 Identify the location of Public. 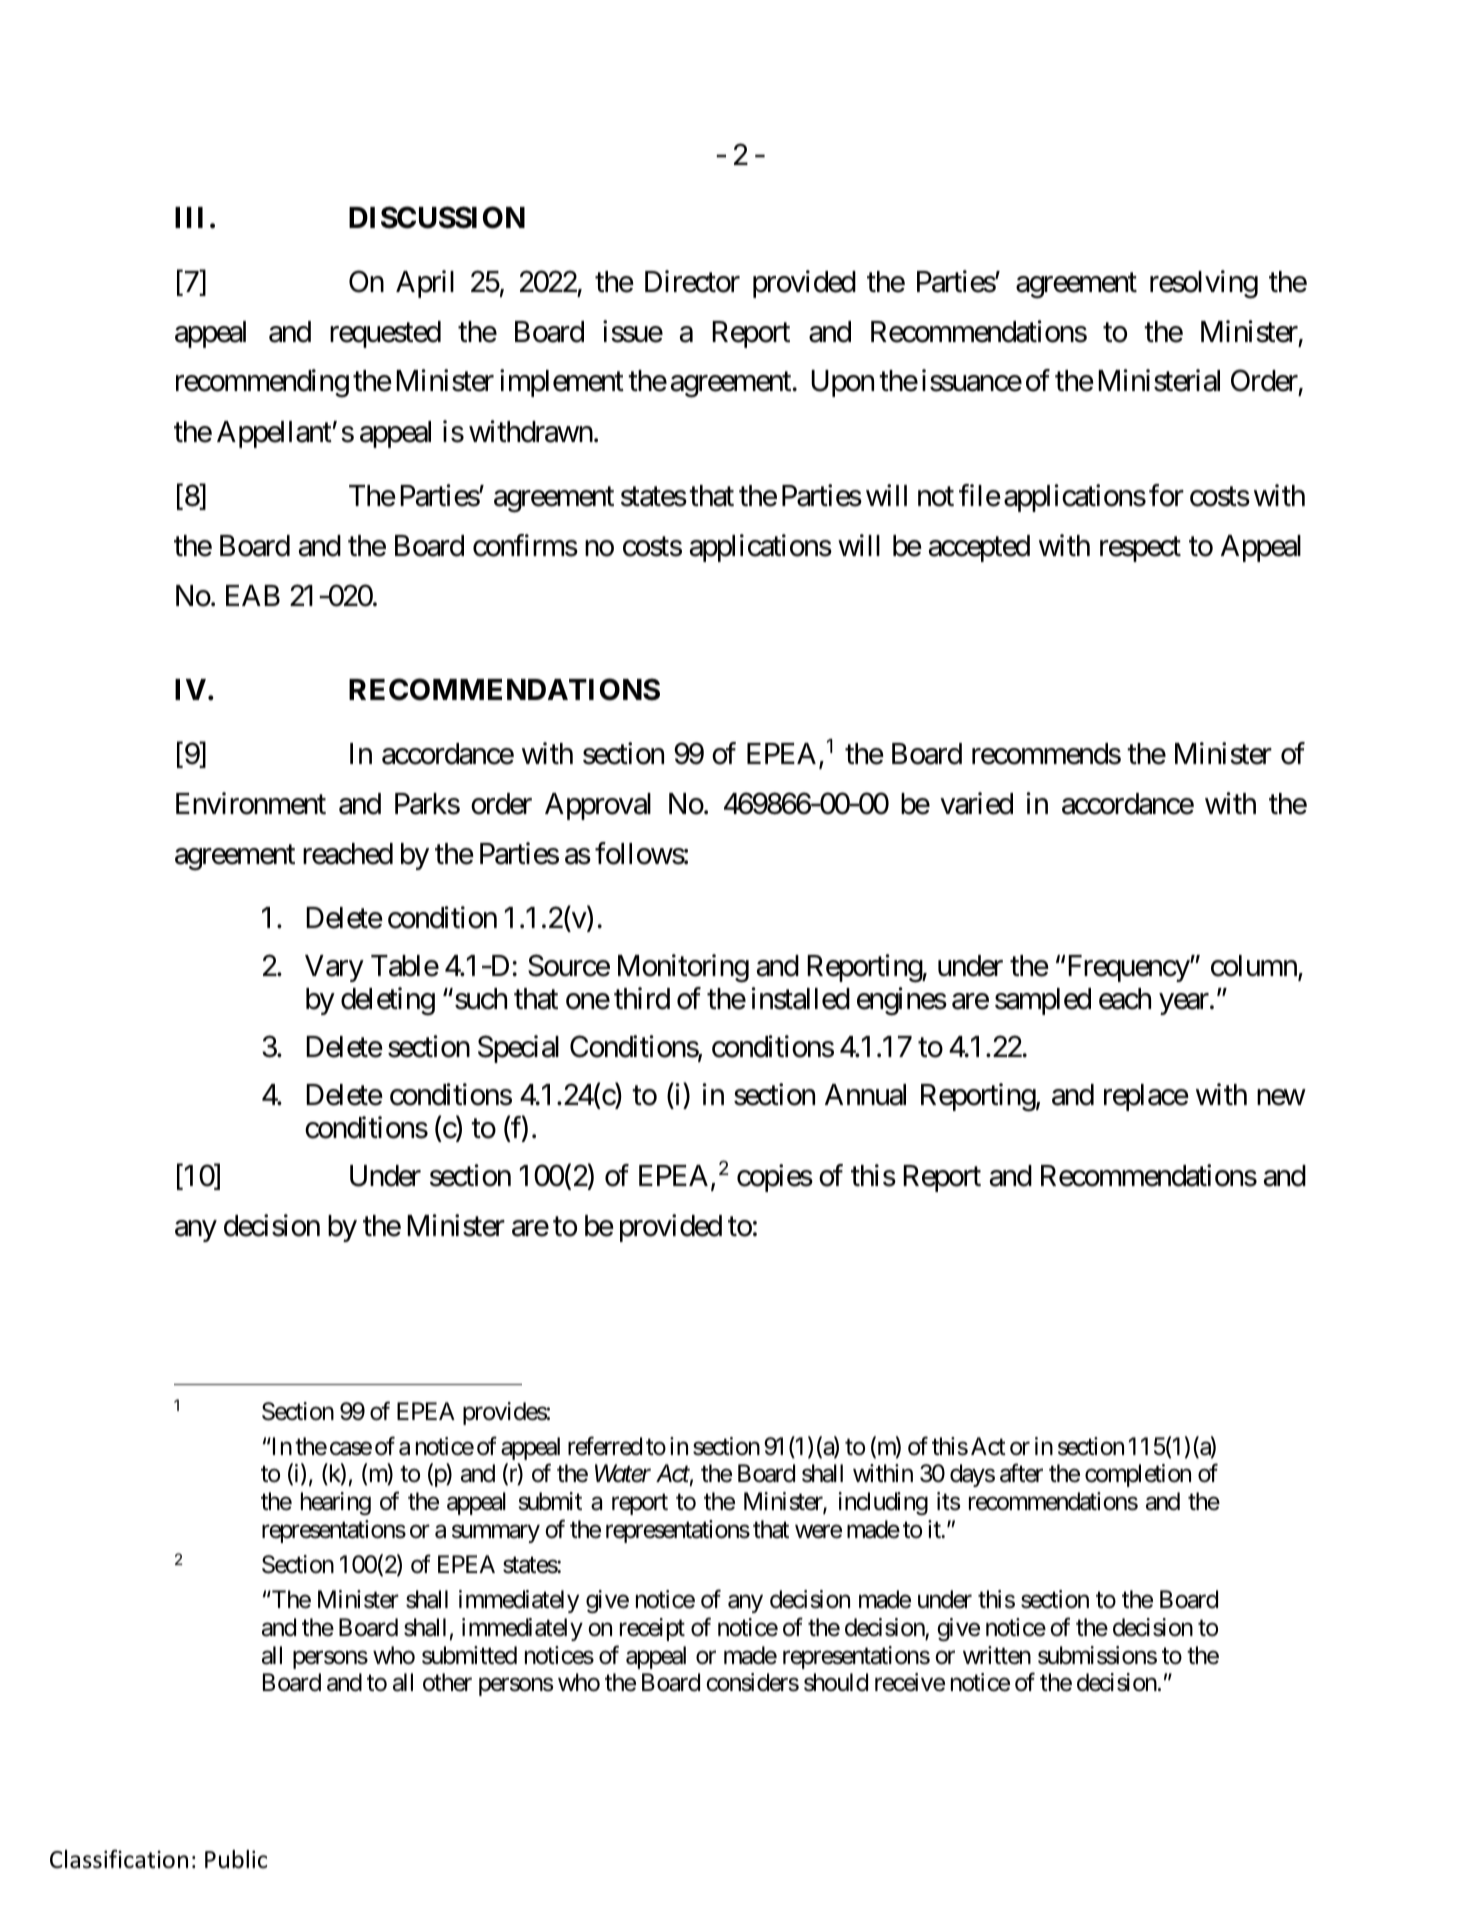
(236, 1859).
